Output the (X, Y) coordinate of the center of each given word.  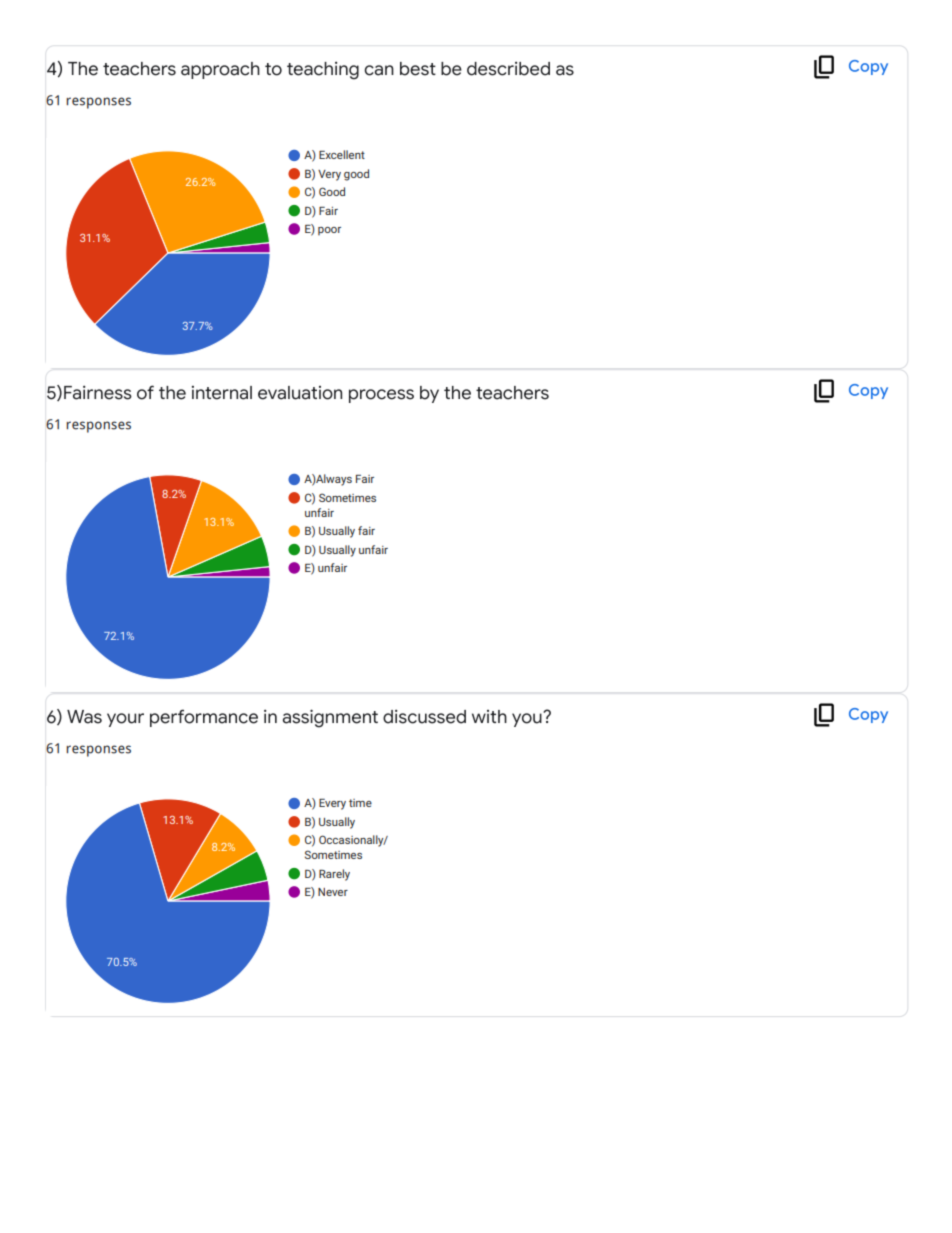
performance (204, 718)
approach (220, 70)
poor (329, 231)
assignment (330, 718)
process (381, 396)
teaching (323, 70)
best (418, 69)
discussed (424, 716)
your (125, 720)
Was (84, 717)
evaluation (300, 393)
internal (222, 393)
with (489, 716)
